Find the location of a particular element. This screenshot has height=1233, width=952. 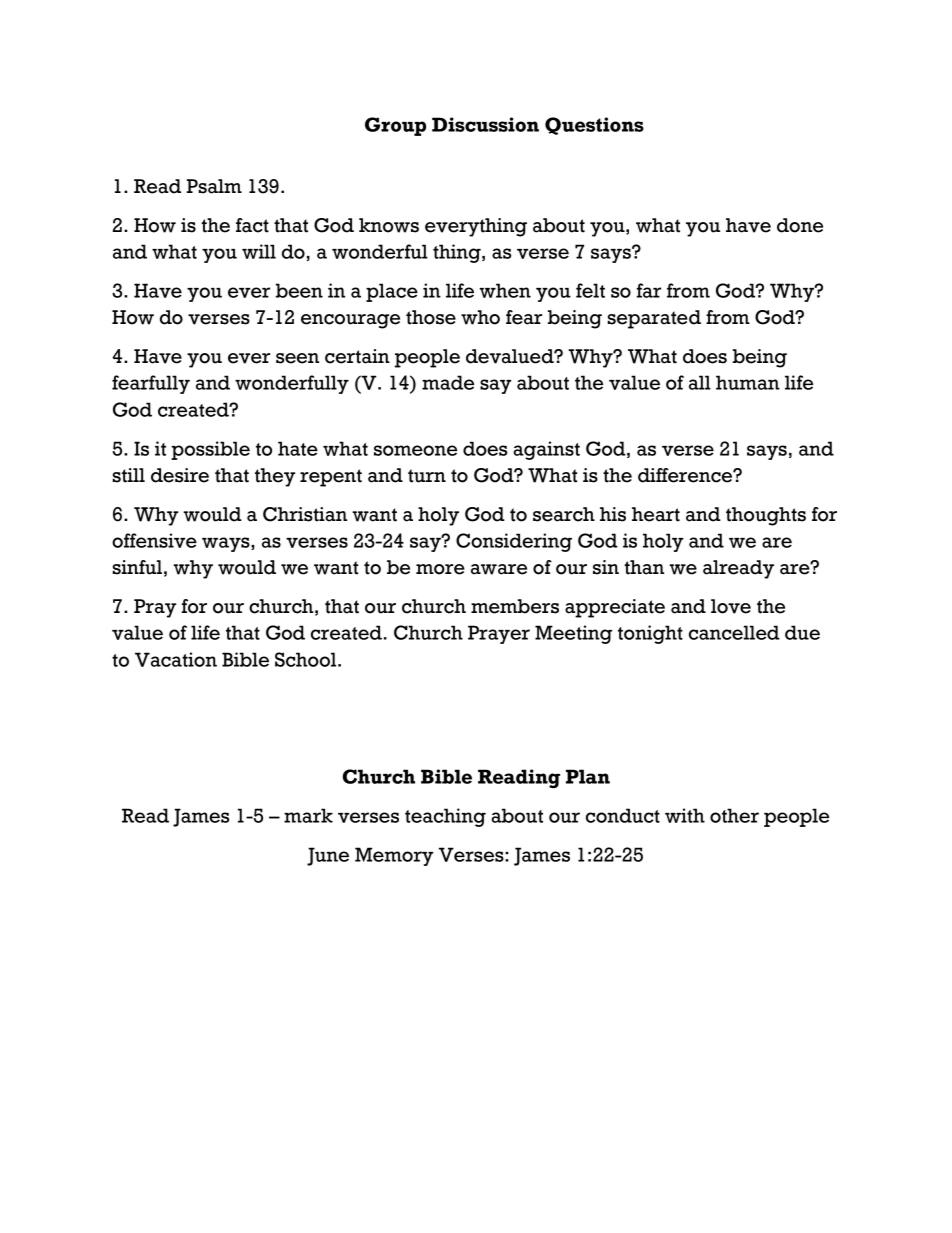

Psalm is located at coordinates (214, 186).
